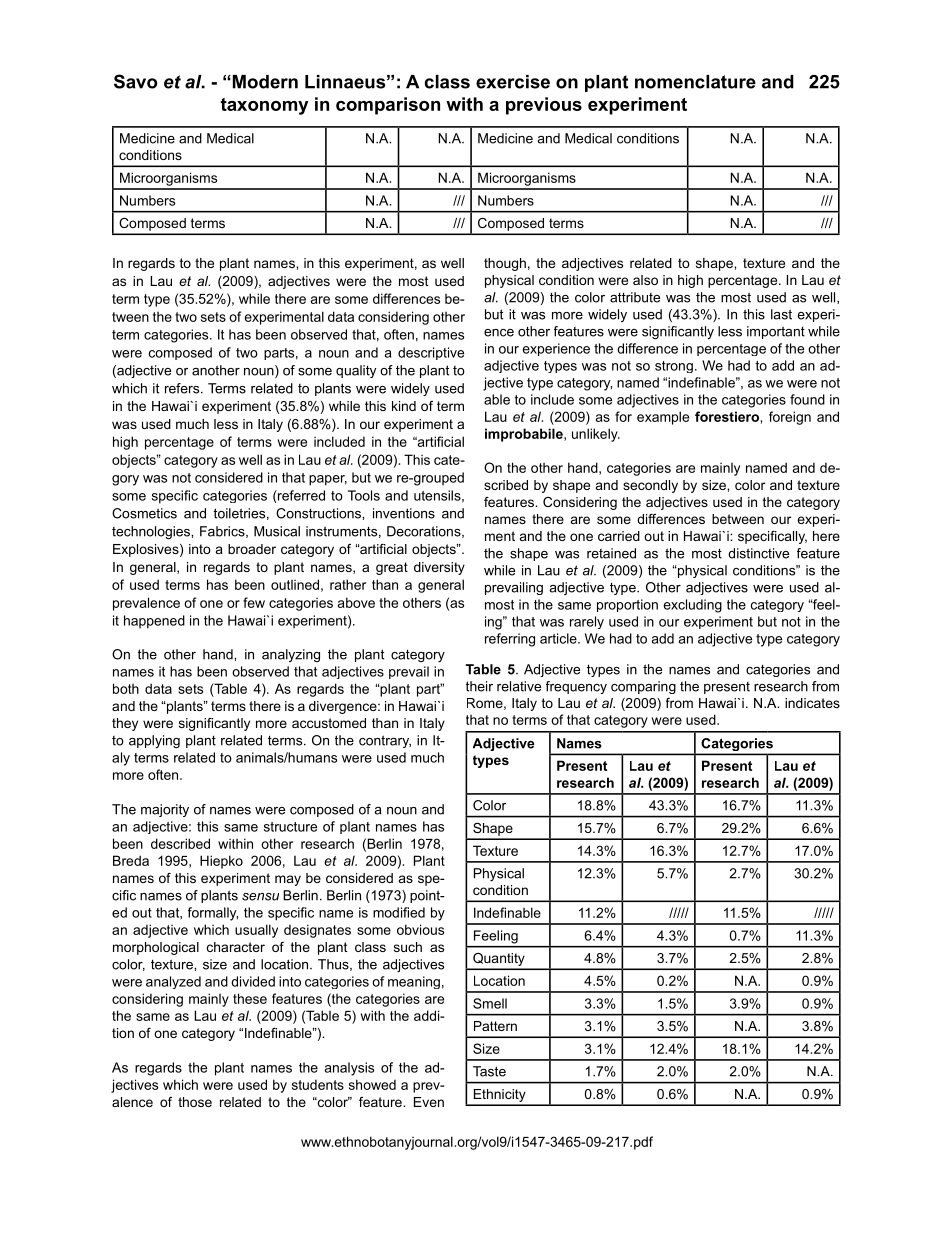  I want to click on Pattern, so click(495, 1026).
